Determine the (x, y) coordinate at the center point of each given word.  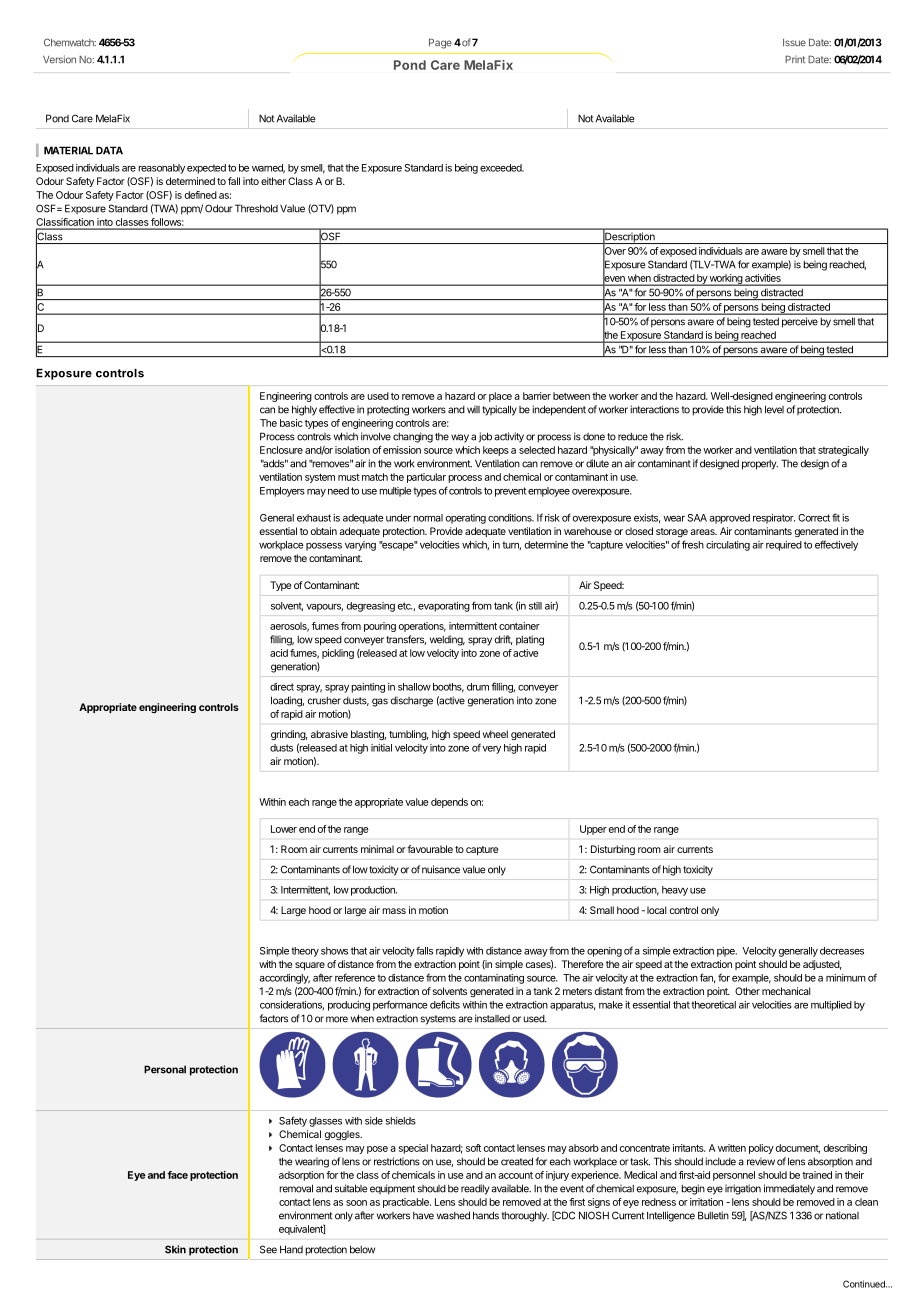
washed (453, 1215)
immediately (789, 1189)
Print (795, 59)
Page (440, 43)
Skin (175, 1249)
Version (59, 59)
